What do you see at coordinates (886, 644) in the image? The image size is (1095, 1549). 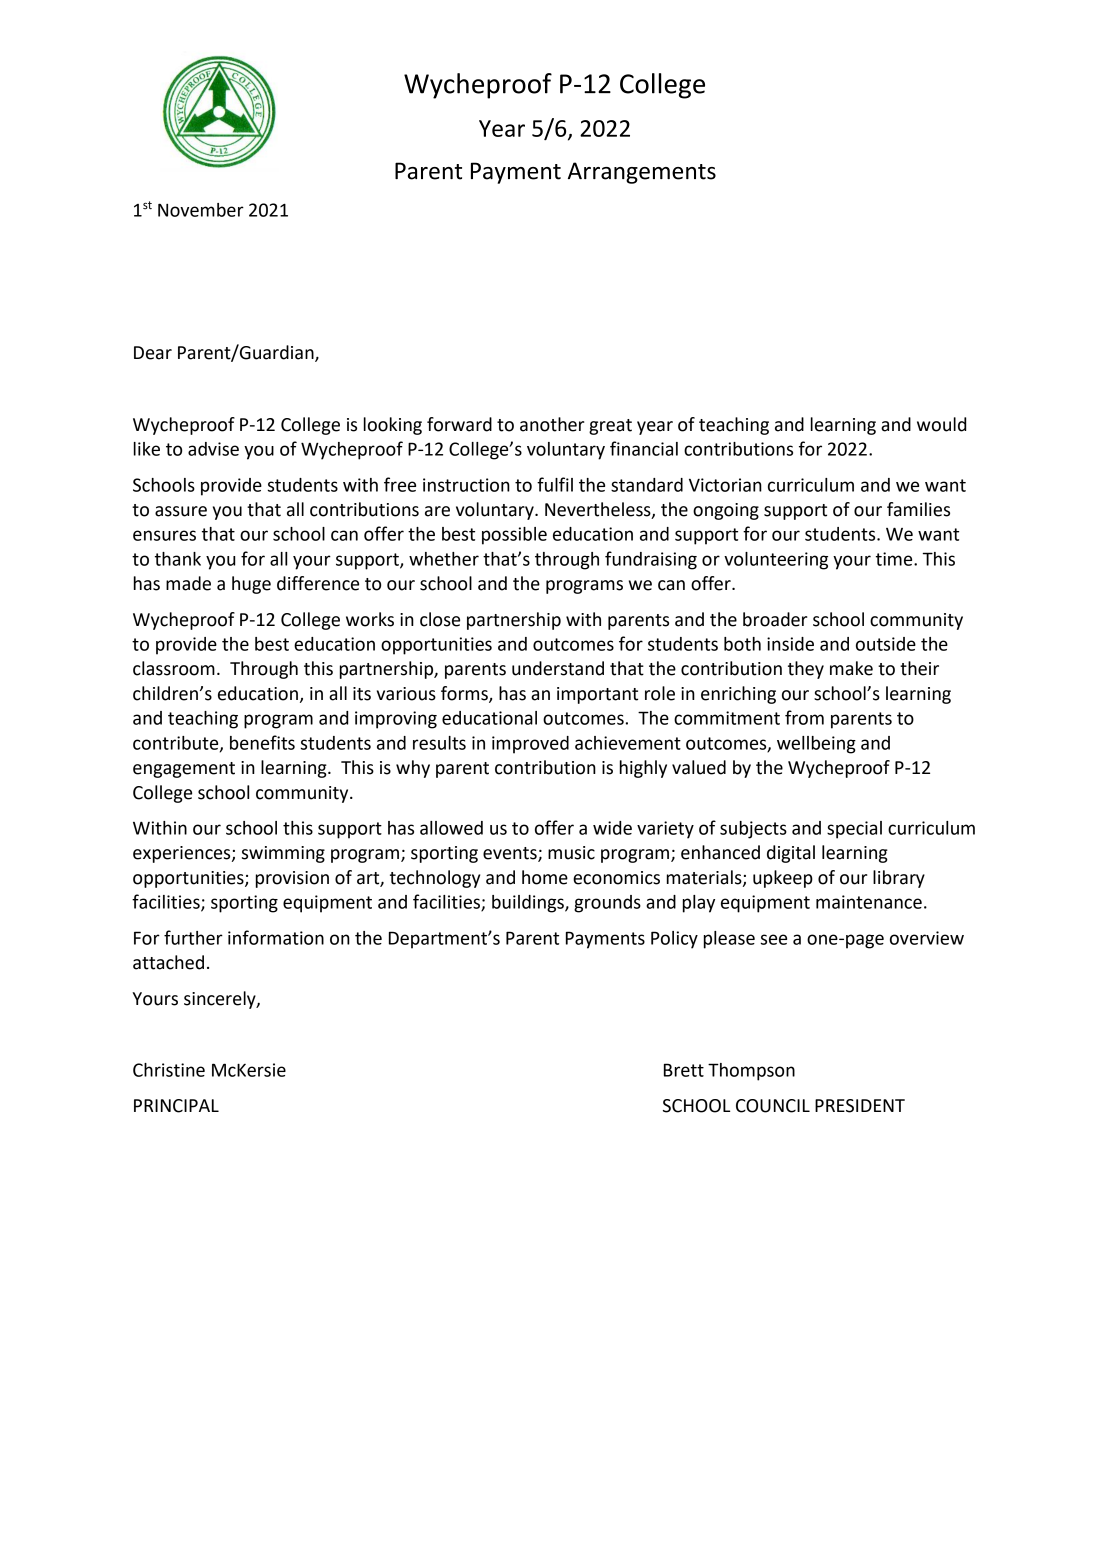 I see `outside` at bounding box center [886, 644].
